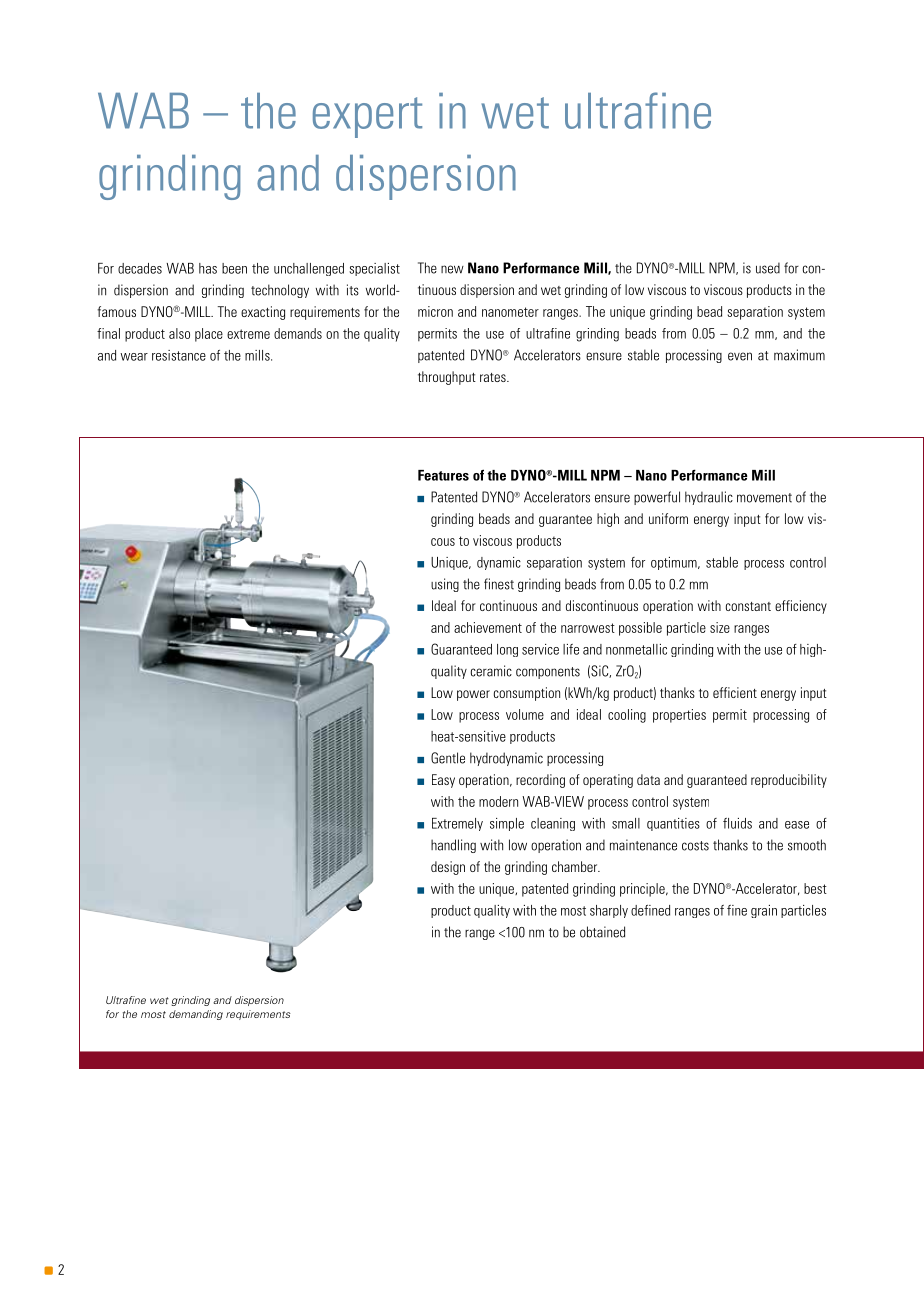 The width and height of the screenshot is (924, 1308). What do you see at coordinates (196, 1015) in the screenshot?
I see `demanding` at bounding box center [196, 1015].
